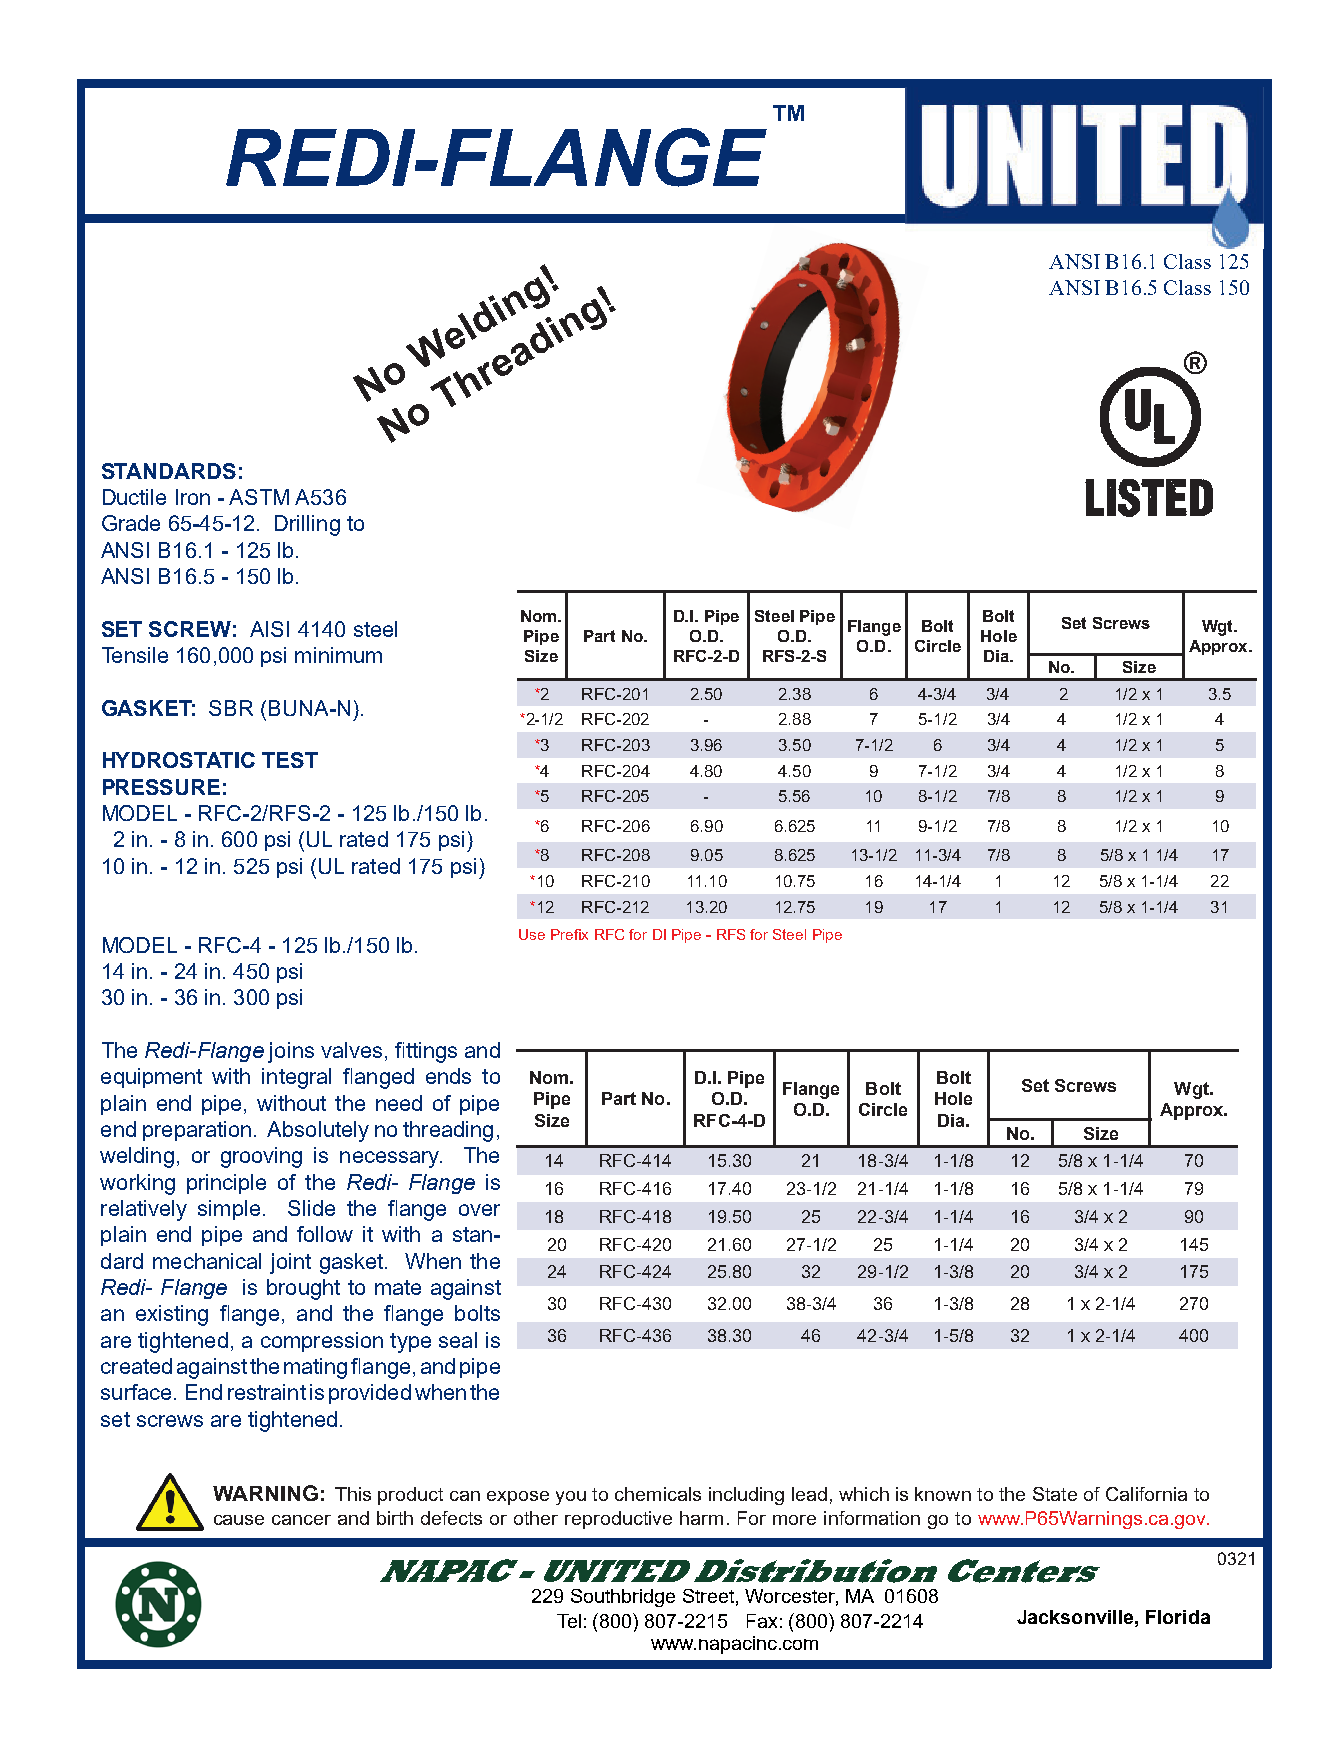 This document has width=1343, height=1738. Describe the element at coordinates (1055, 1494) in the document. I see `State` at that location.
